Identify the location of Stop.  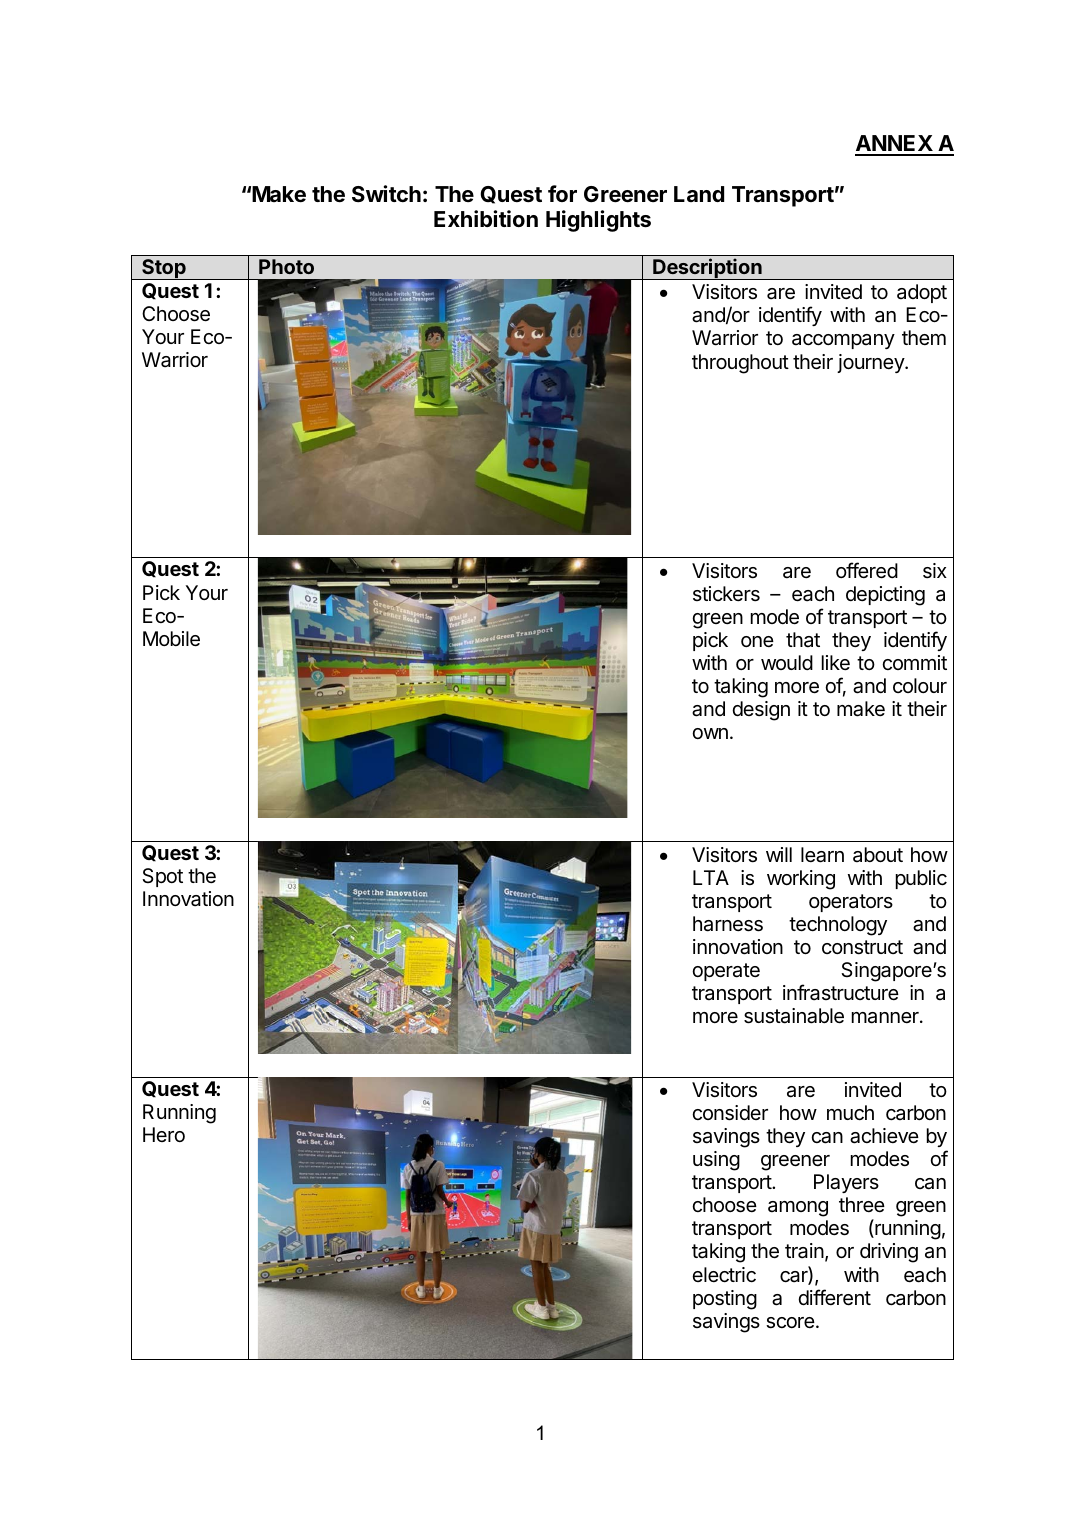
(164, 269).
